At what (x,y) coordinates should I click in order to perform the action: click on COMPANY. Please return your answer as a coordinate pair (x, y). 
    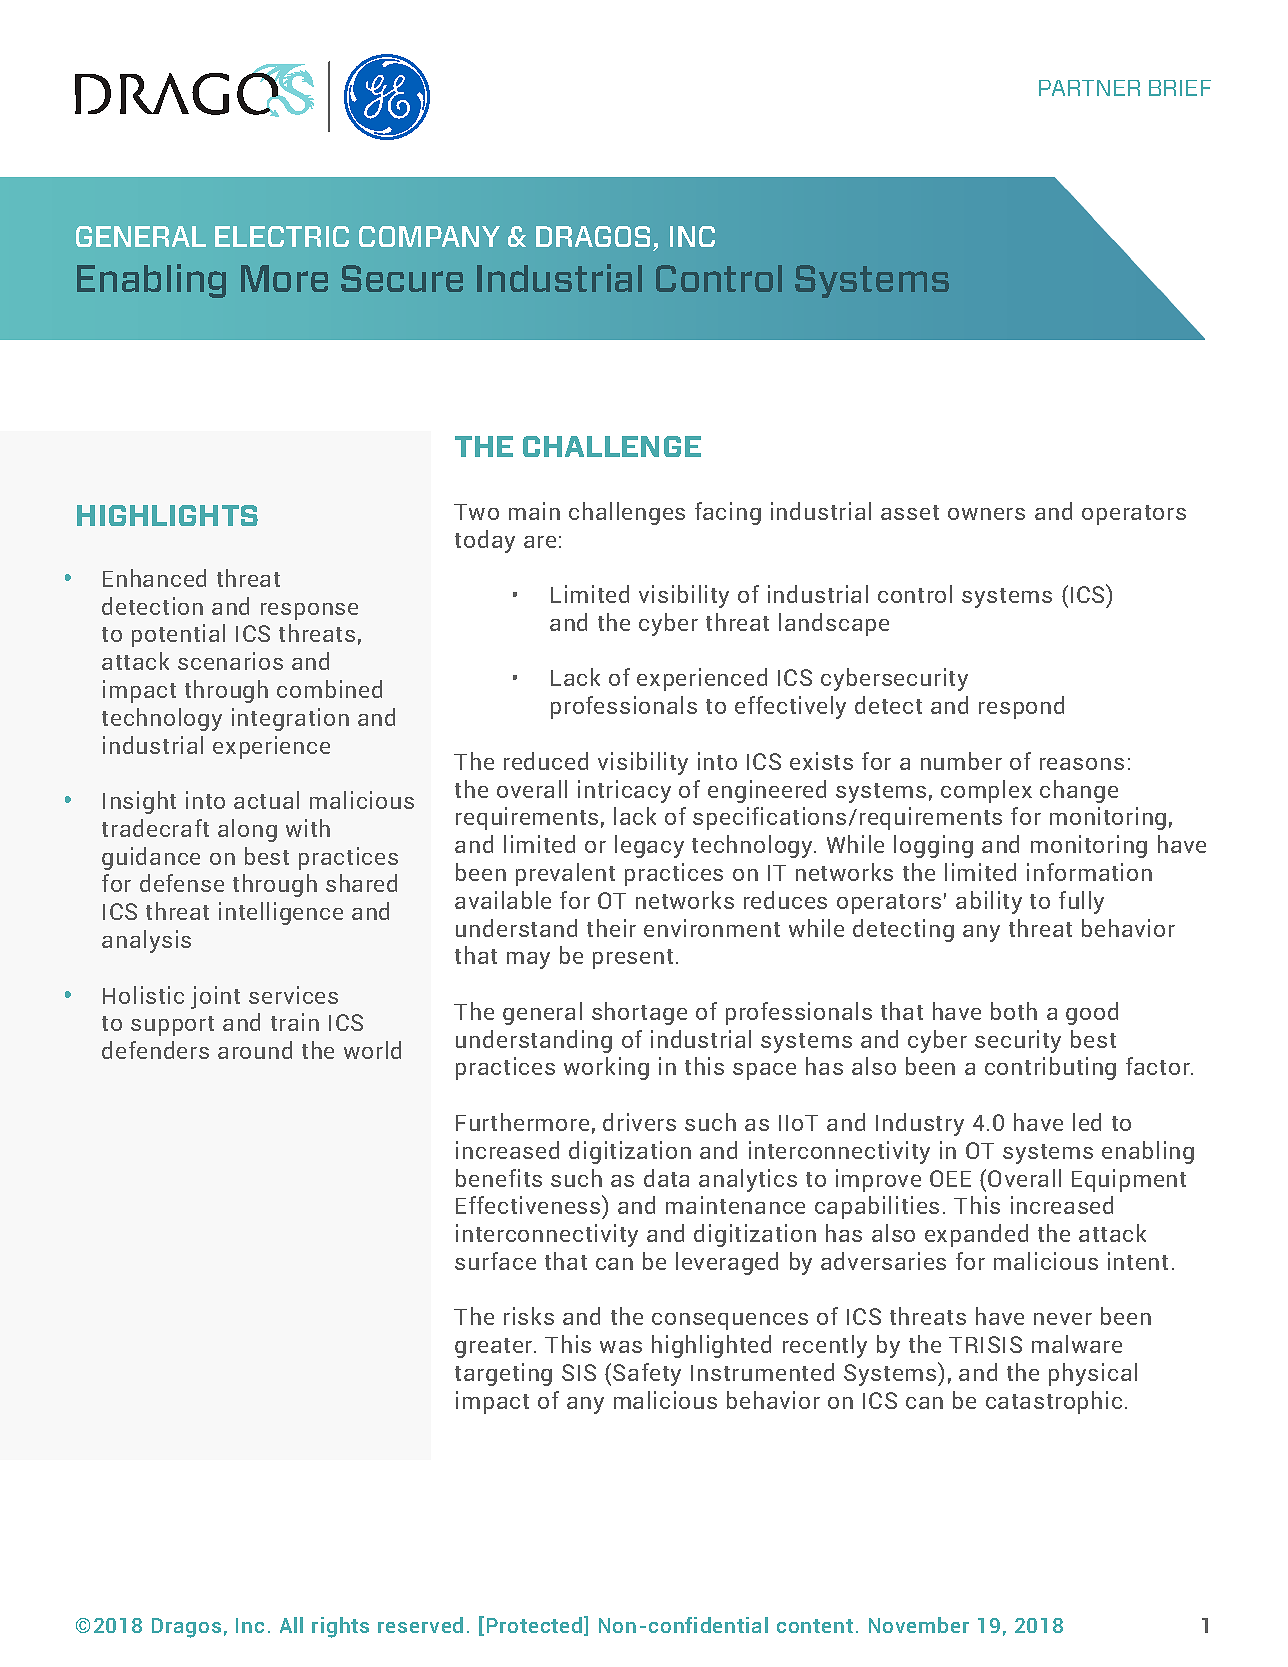
    Looking at the image, I should click on (429, 236).
